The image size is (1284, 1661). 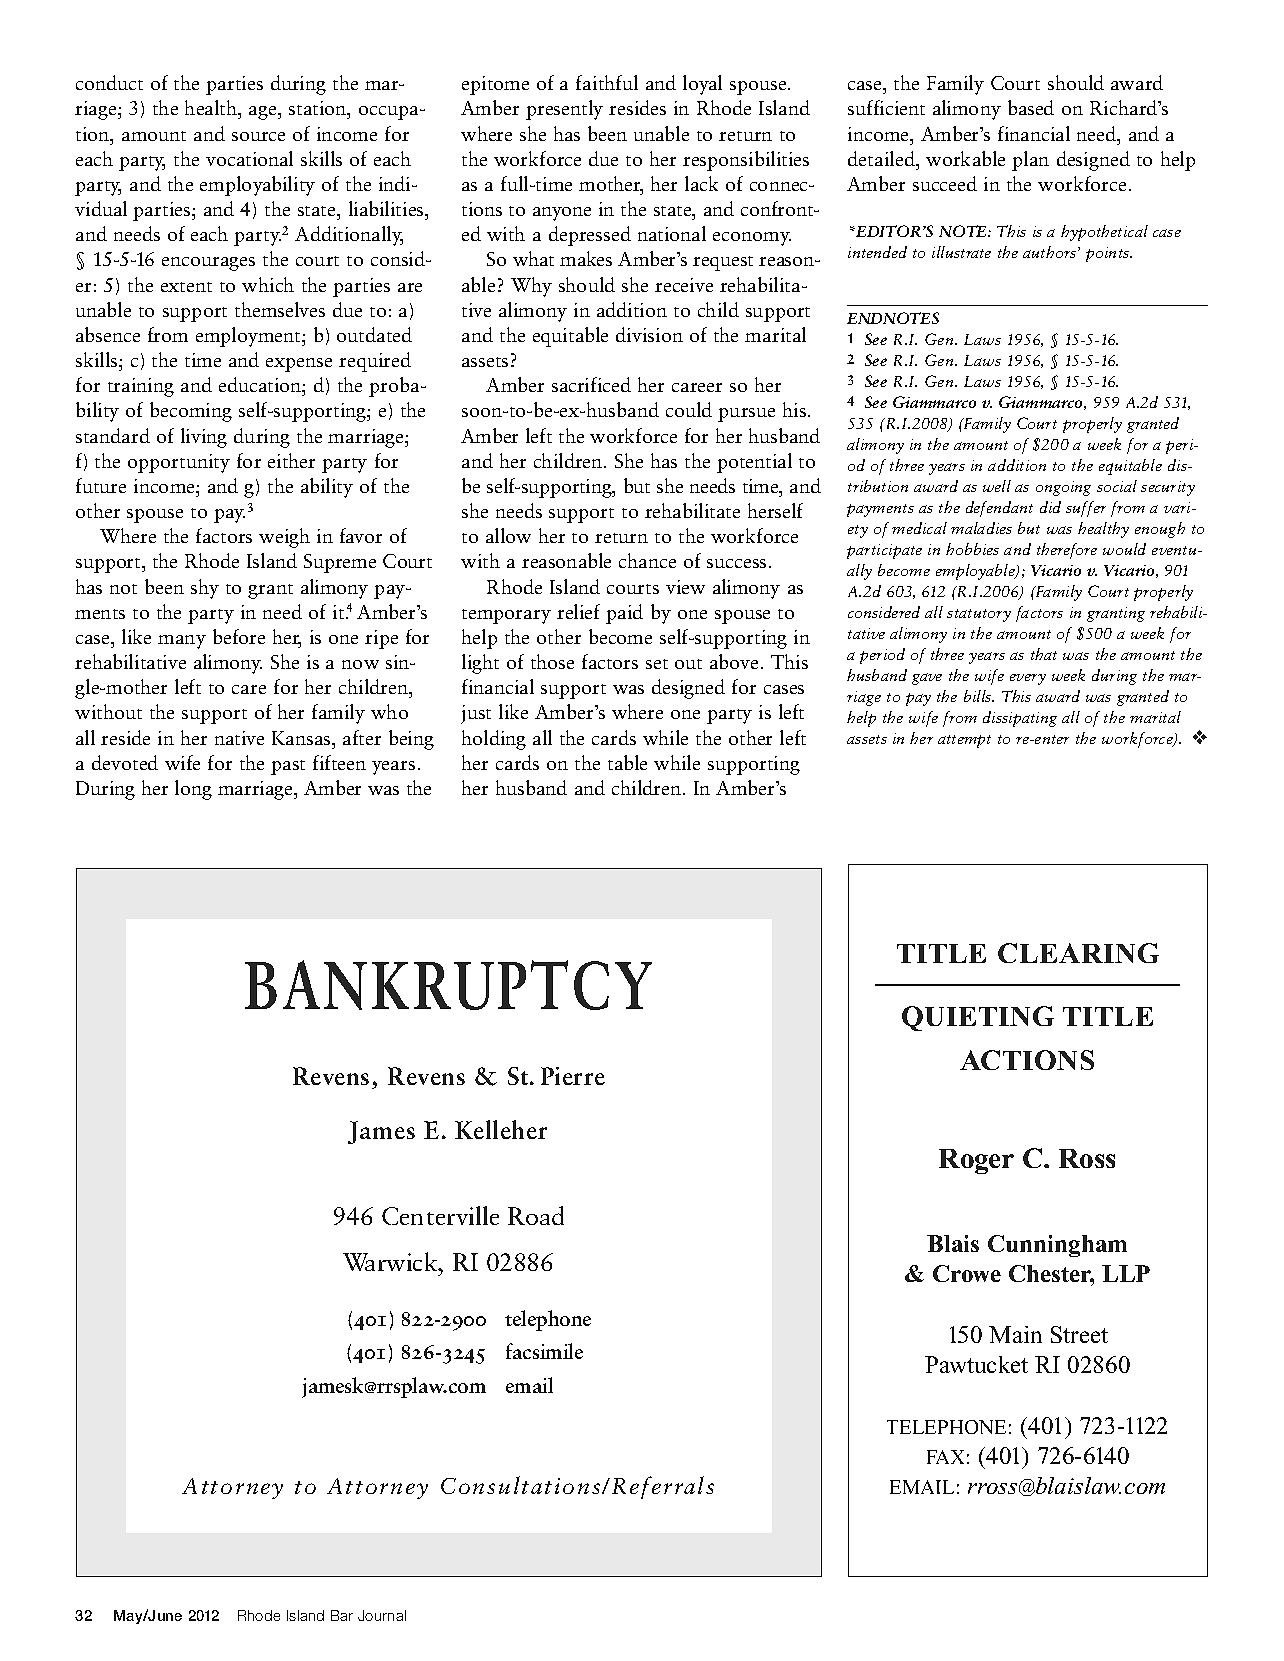 I want to click on shy, so click(x=205, y=589).
